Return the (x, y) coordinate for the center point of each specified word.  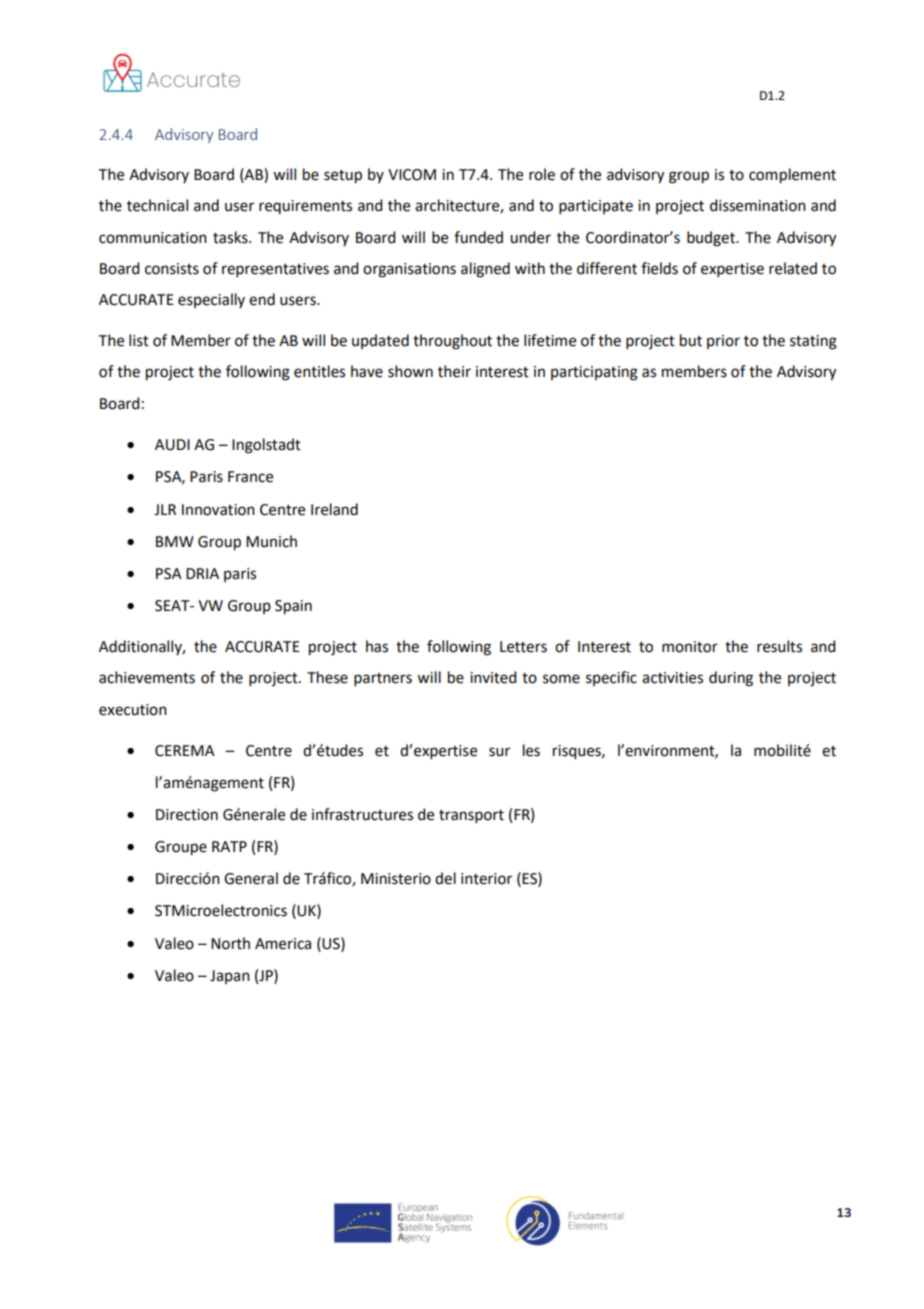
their (454, 371)
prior (723, 342)
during (731, 679)
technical (157, 205)
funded (478, 237)
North (230, 943)
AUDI (172, 445)
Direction (187, 815)
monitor (690, 647)
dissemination (758, 205)
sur (499, 752)
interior (486, 879)
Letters (523, 647)
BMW (175, 541)
